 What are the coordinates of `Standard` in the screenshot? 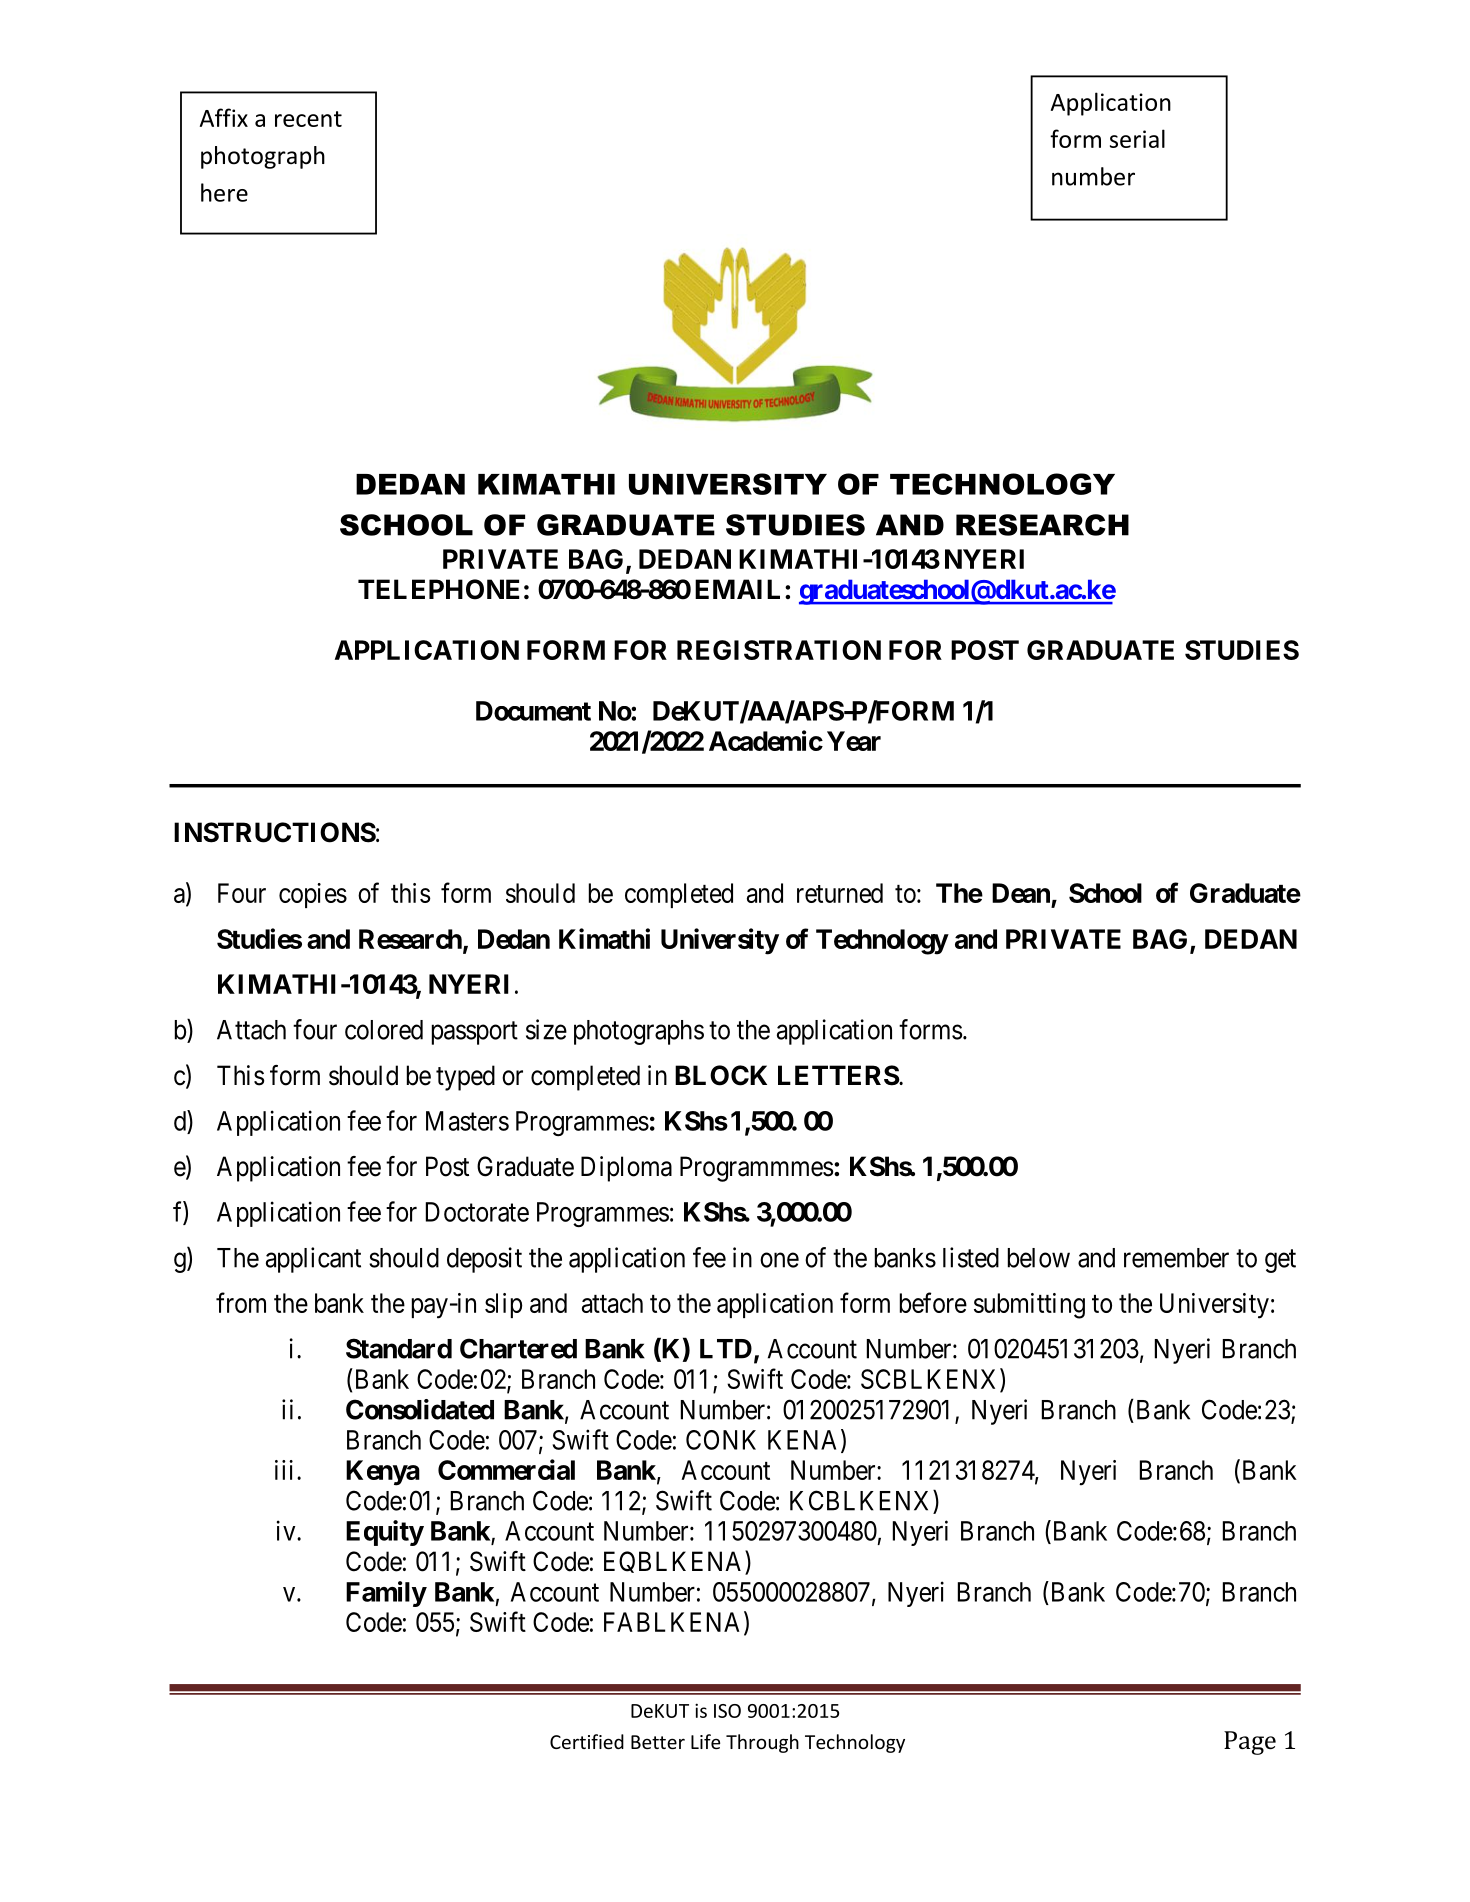 It's located at (399, 1348).
